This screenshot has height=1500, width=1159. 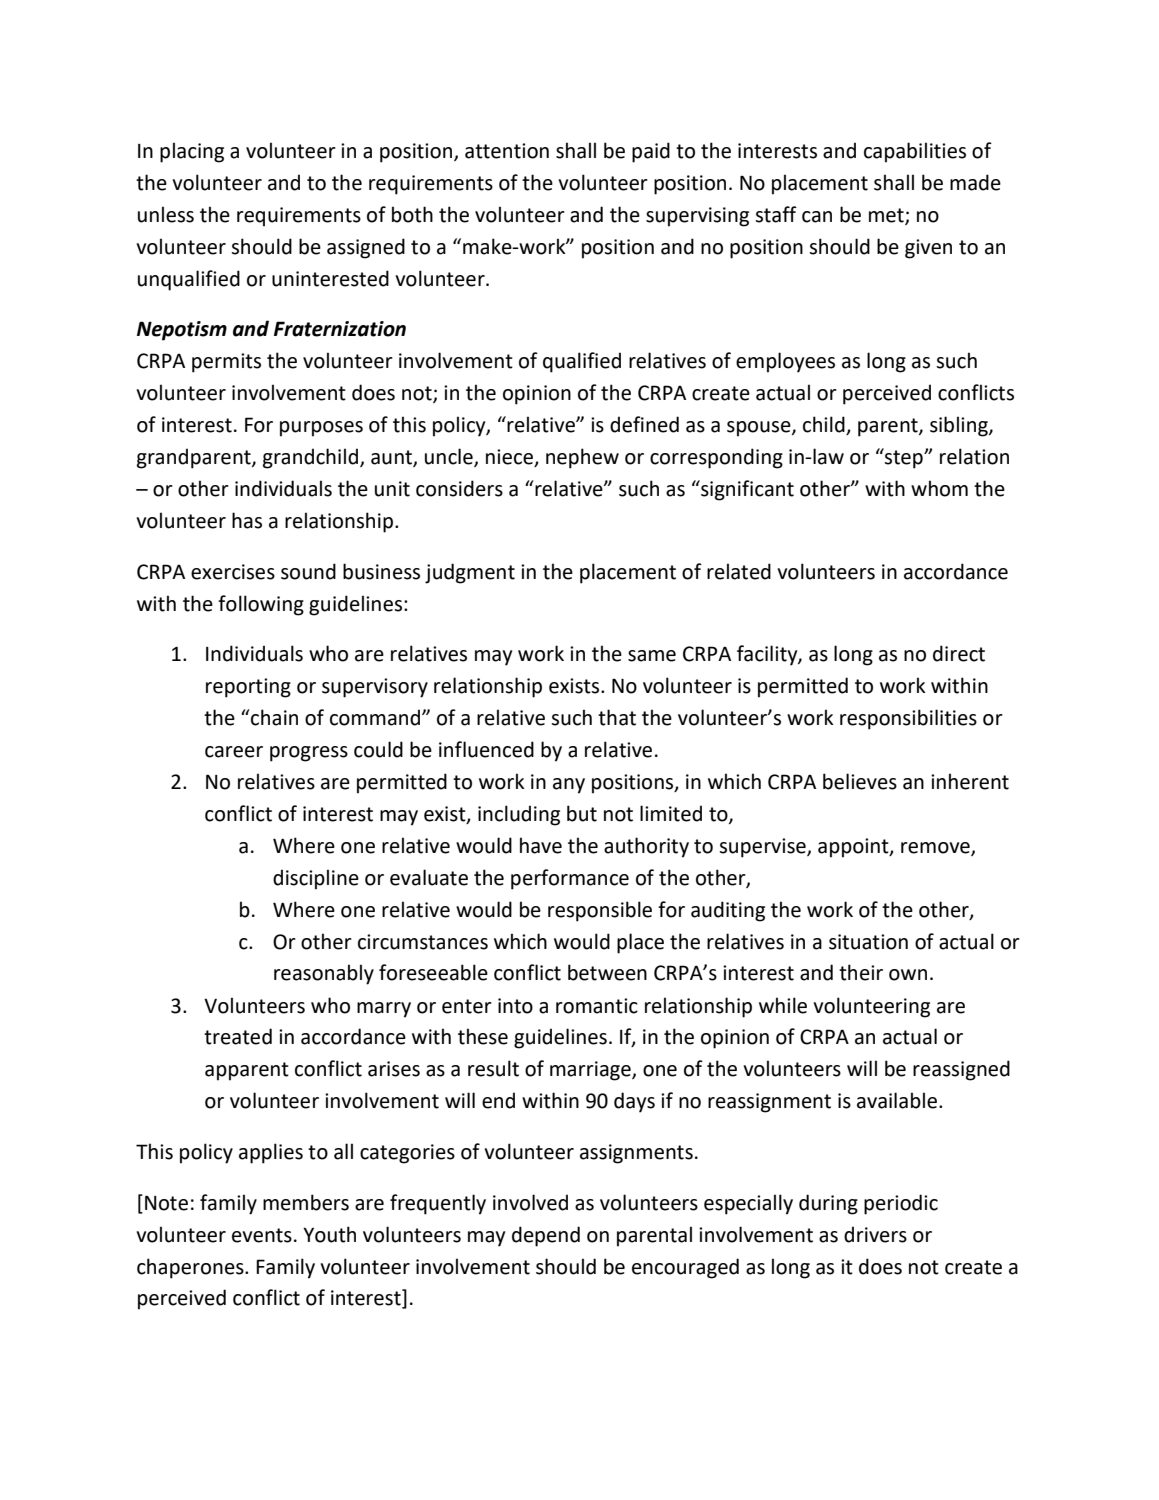 What do you see at coordinates (546, 1236) in the screenshot?
I see `depend` at bounding box center [546, 1236].
